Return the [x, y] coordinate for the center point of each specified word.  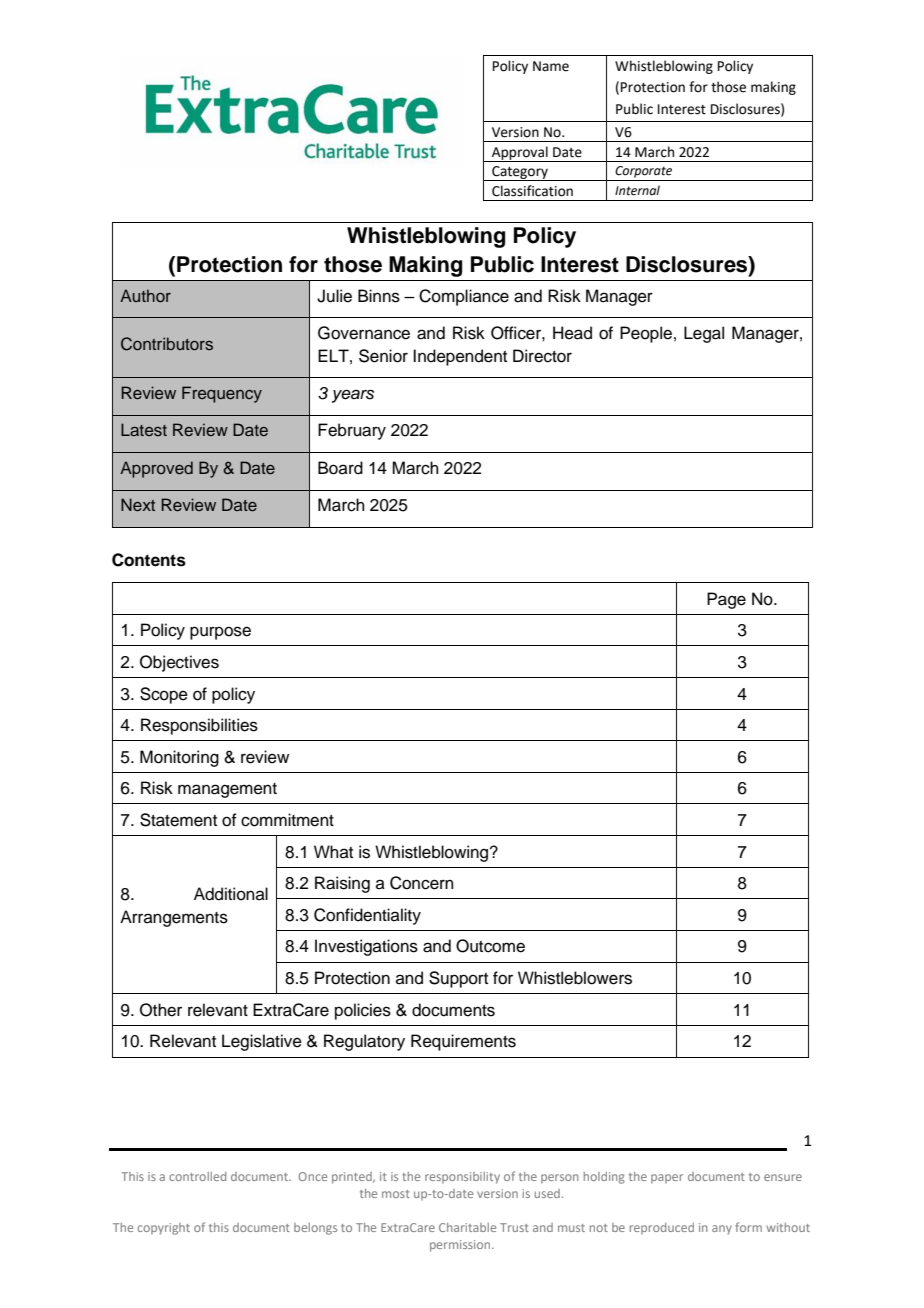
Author [145, 295]
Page [726, 600]
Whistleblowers [575, 978]
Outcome [490, 946]
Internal [637, 190]
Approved [156, 469]
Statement [178, 820]
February [352, 431]
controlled [197, 1176]
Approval [520, 154]
